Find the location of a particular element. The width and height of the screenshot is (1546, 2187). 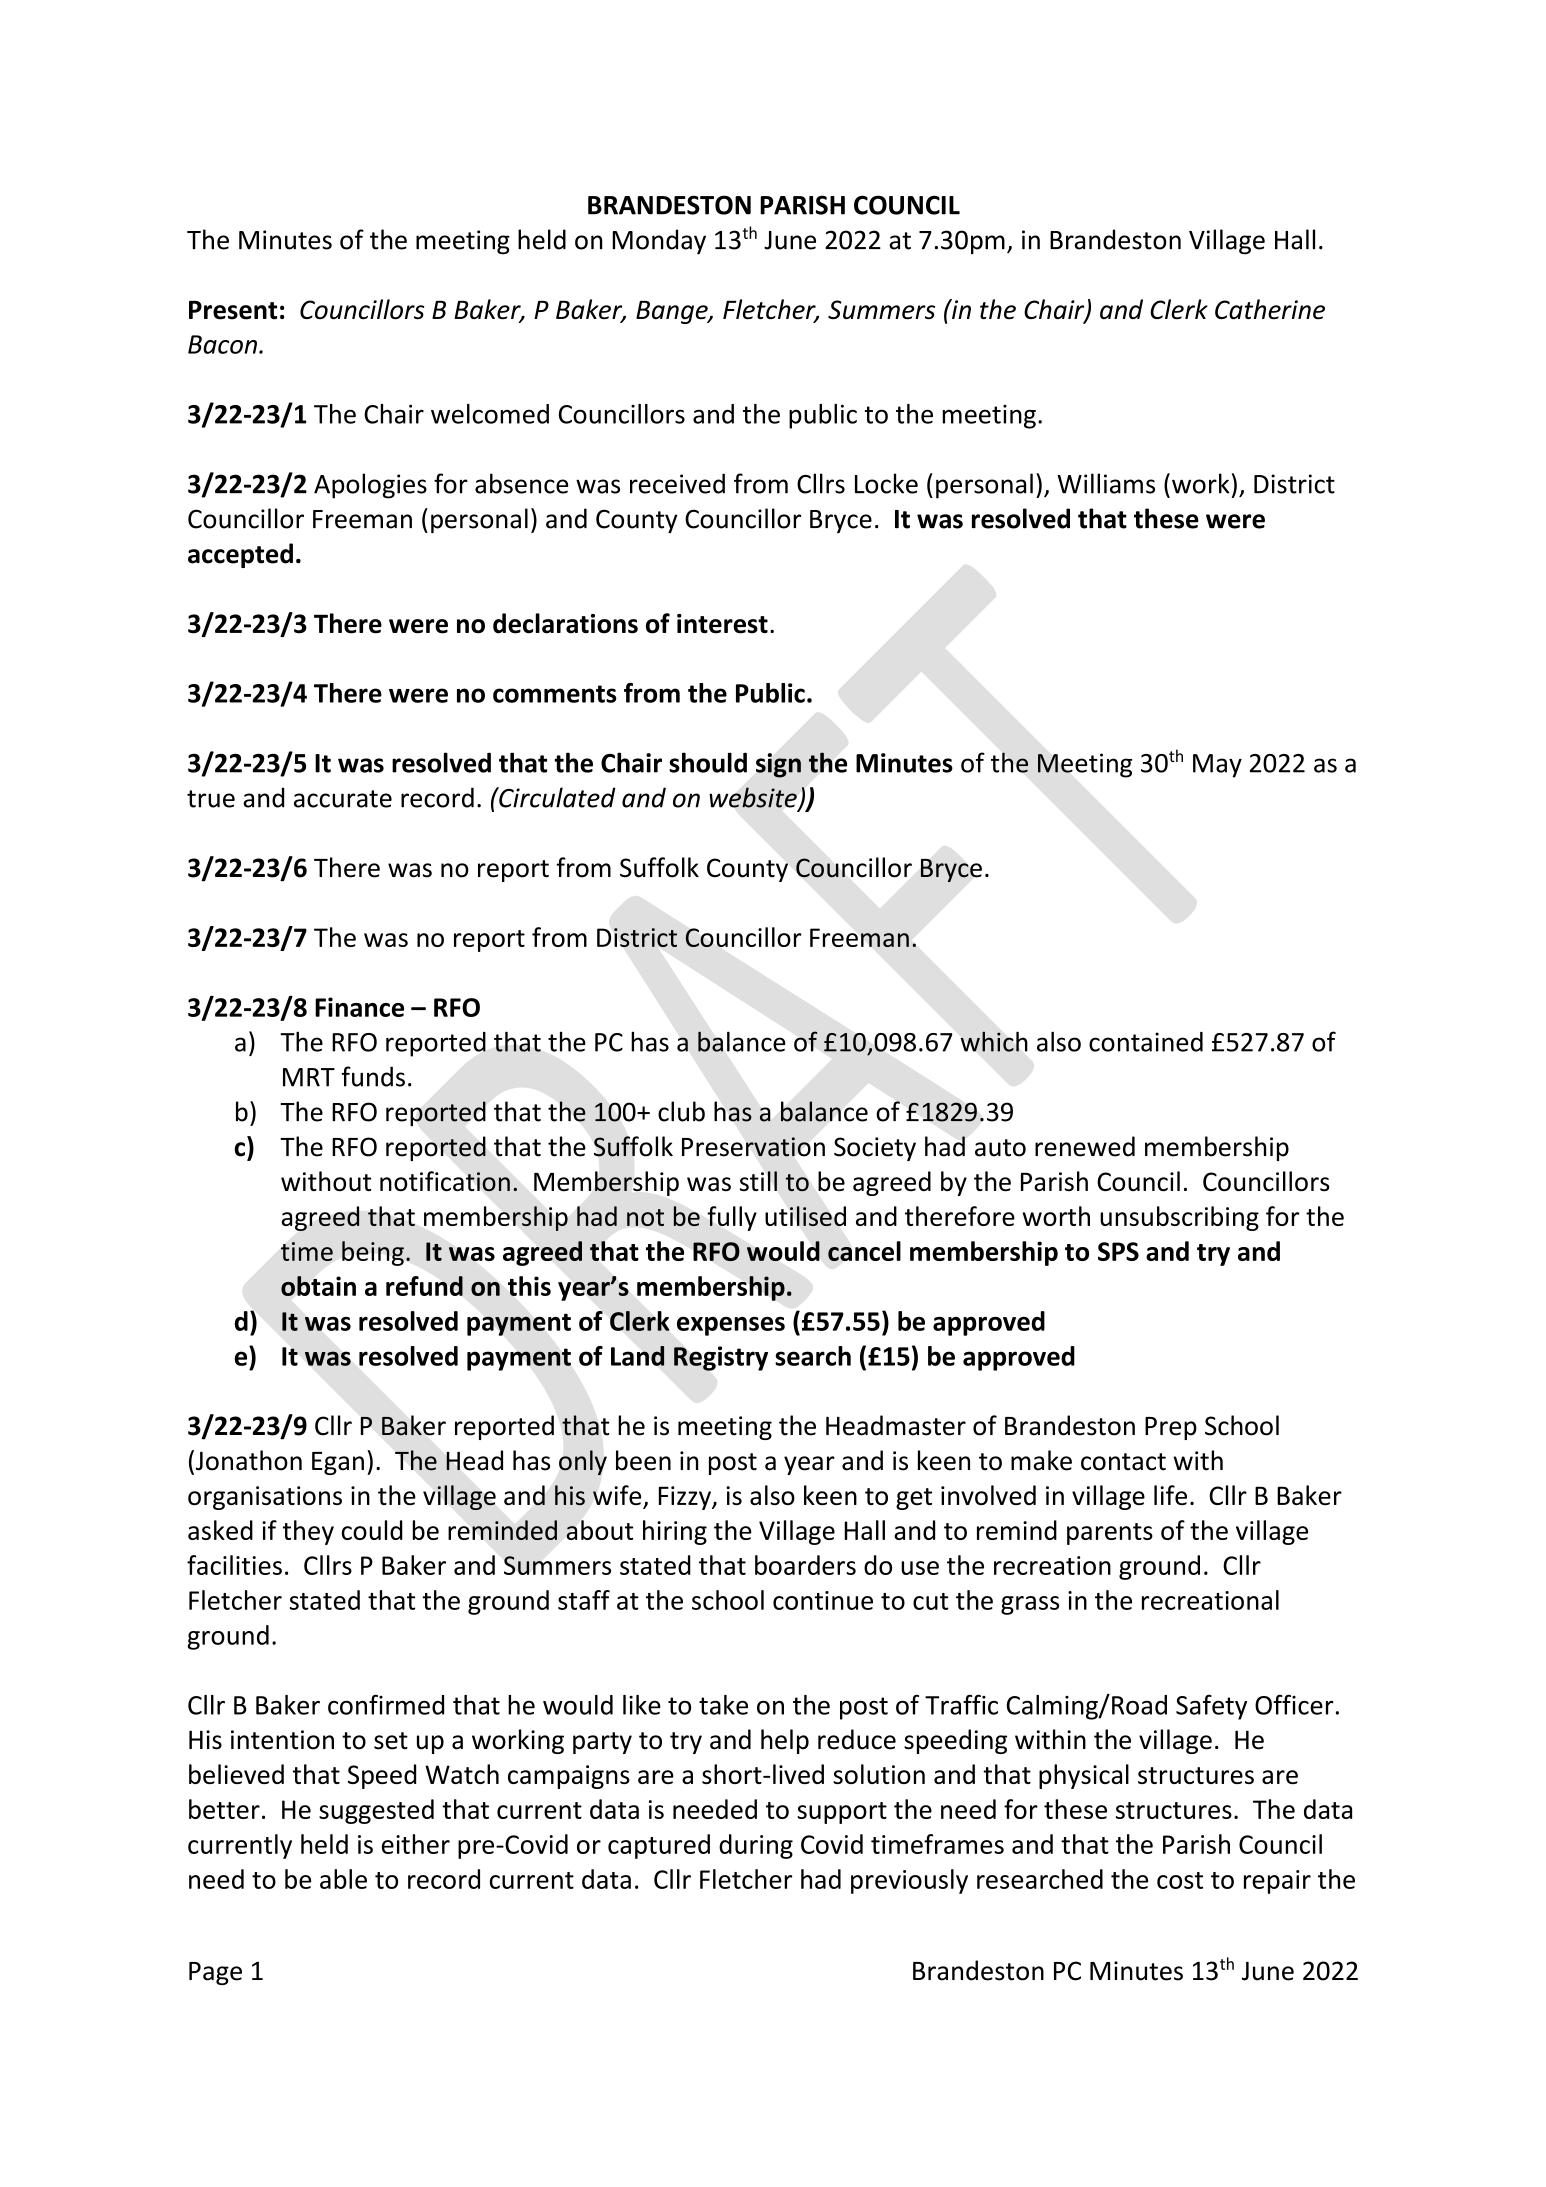

able is located at coordinates (343, 1879).
